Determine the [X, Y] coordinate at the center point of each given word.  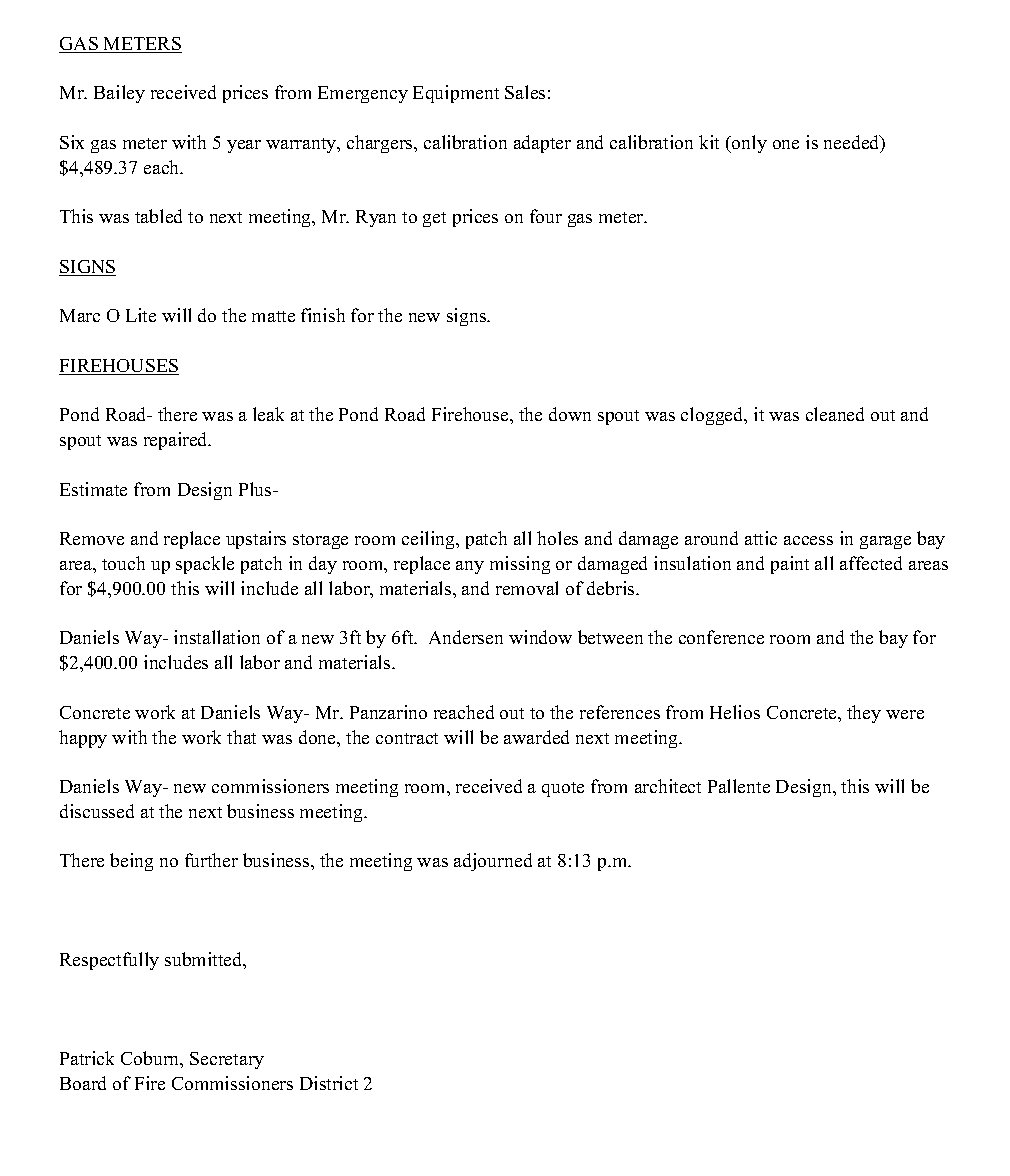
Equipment [456, 94]
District [329, 1083]
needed [853, 143]
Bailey [119, 94]
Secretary [227, 1060]
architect [668, 786]
